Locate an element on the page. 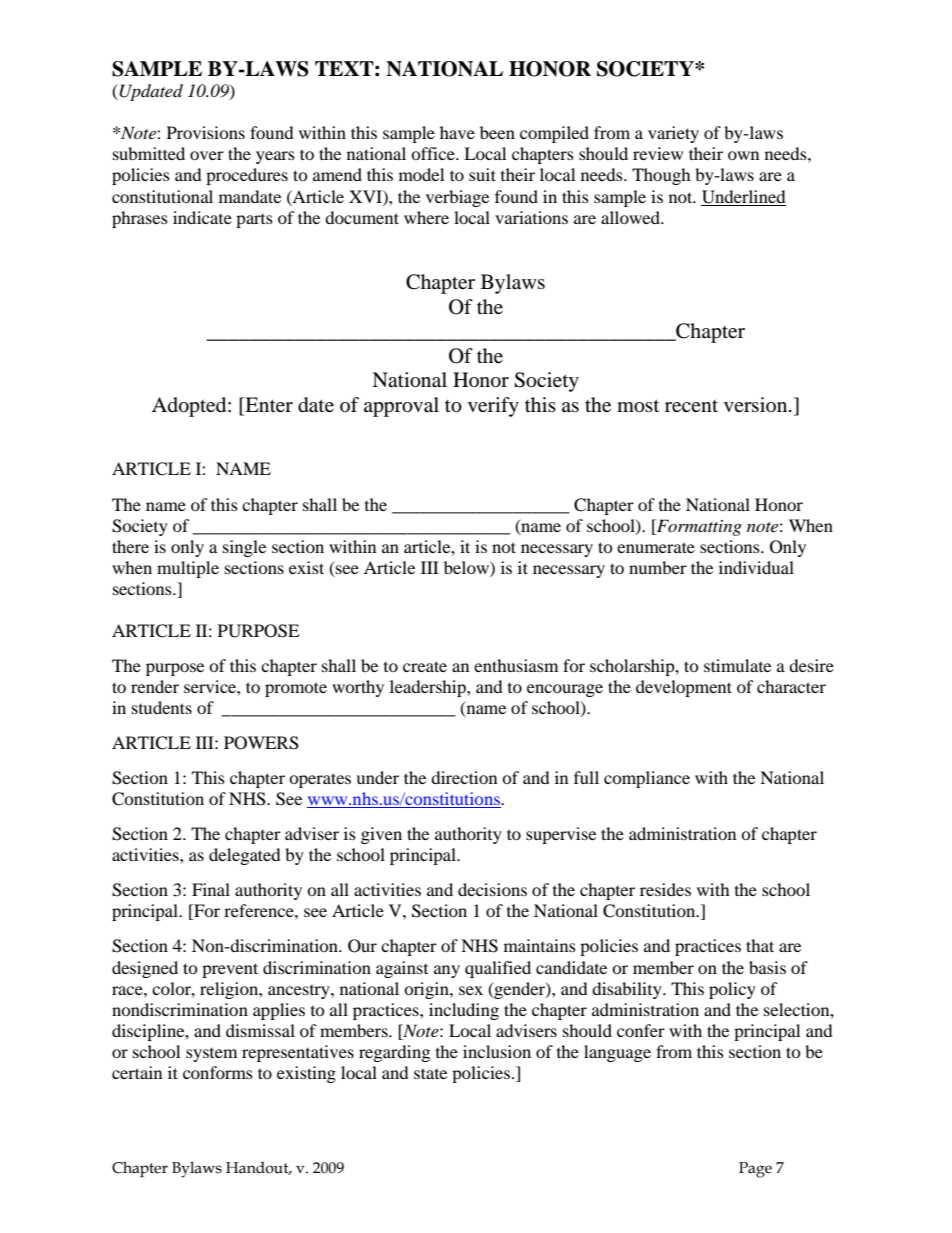  create is located at coordinates (425, 666).
